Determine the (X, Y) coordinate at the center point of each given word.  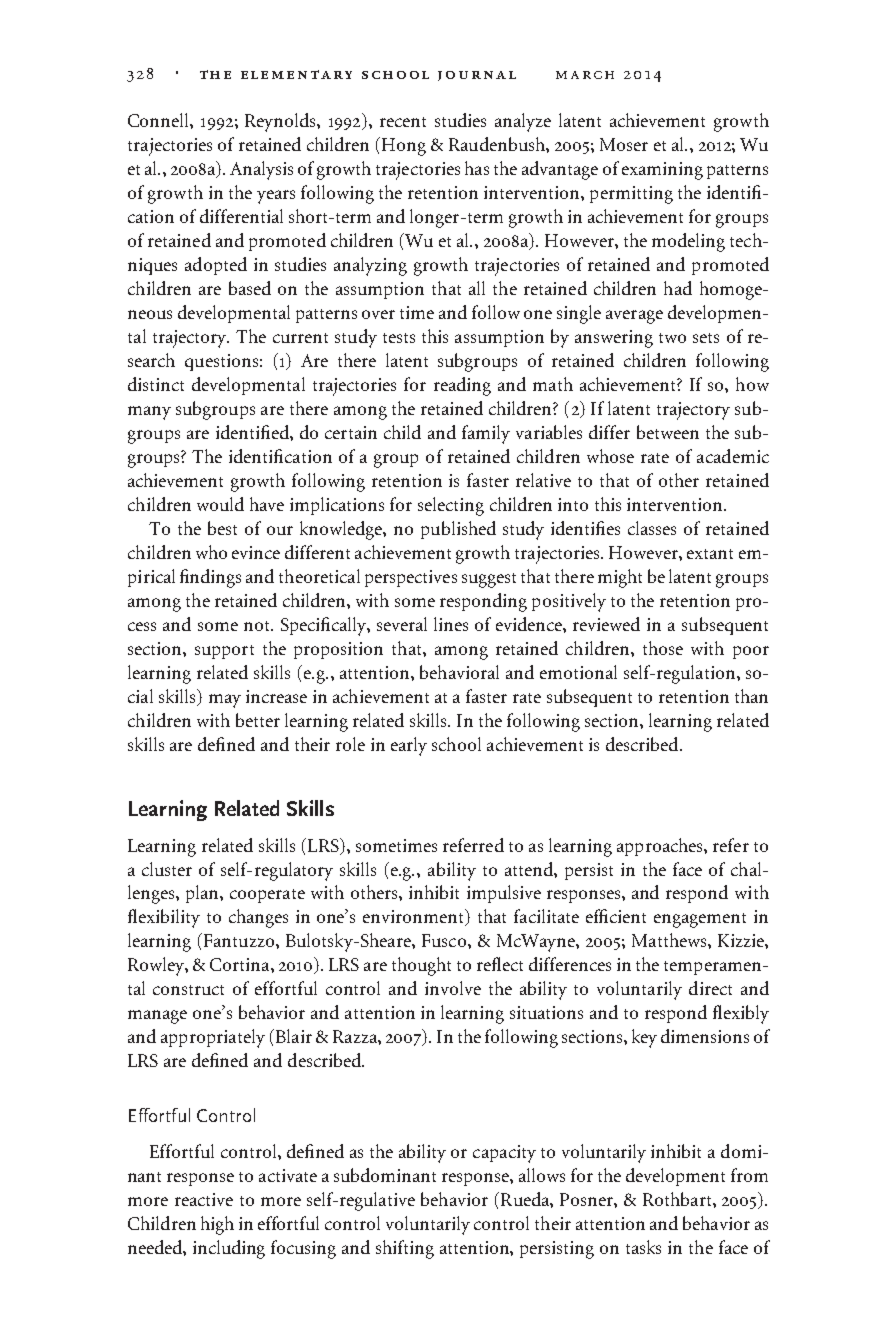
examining (662, 171)
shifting (405, 1249)
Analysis (261, 170)
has (477, 168)
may (225, 701)
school (456, 744)
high (217, 1225)
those (663, 648)
